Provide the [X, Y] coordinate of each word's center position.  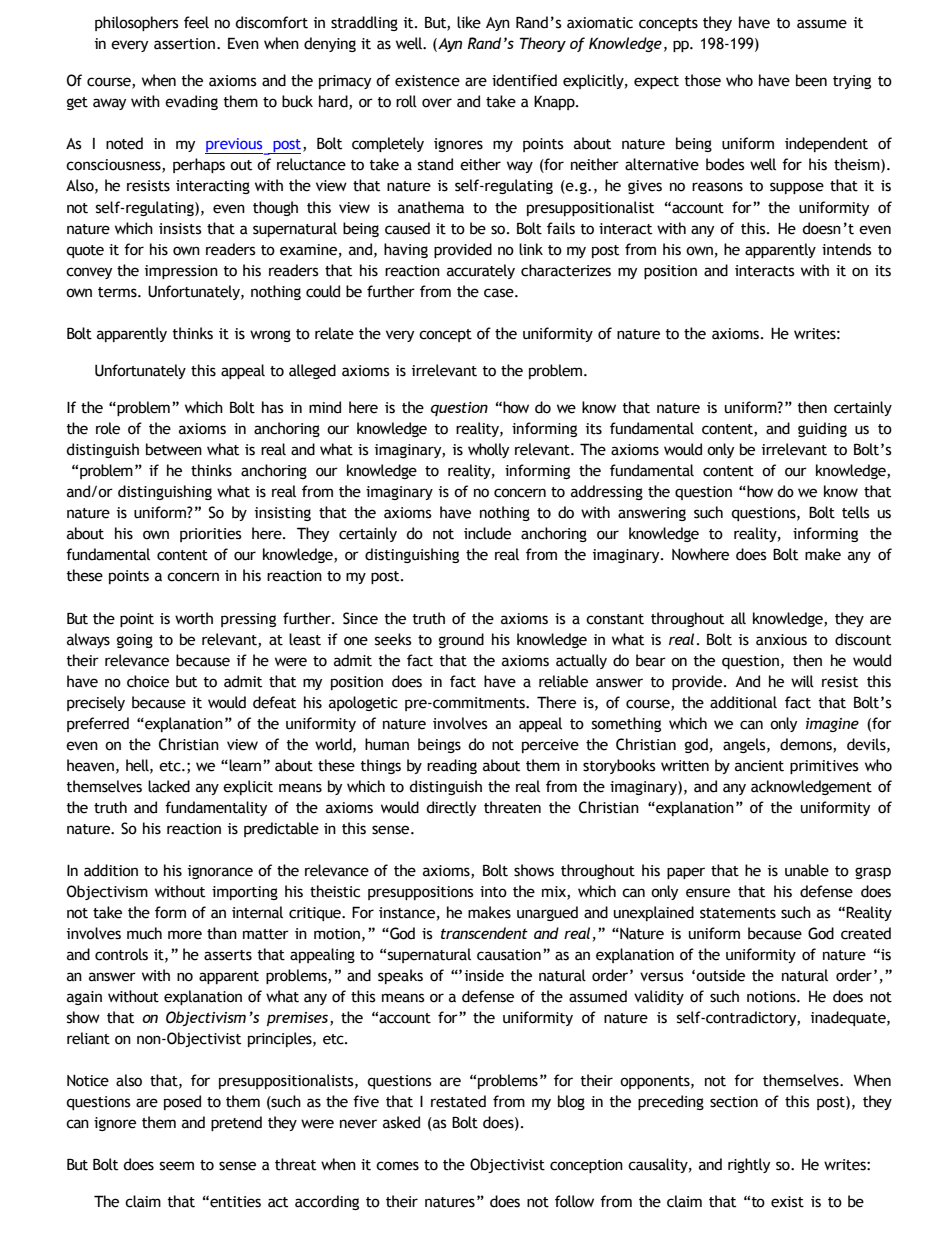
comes [397, 1166]
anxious [781, 640]
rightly [749, 1165]
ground [461, 640]
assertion [186, 44]
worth [194, 618]
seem [177, 1166]
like [469, 22]
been [811, 80]
